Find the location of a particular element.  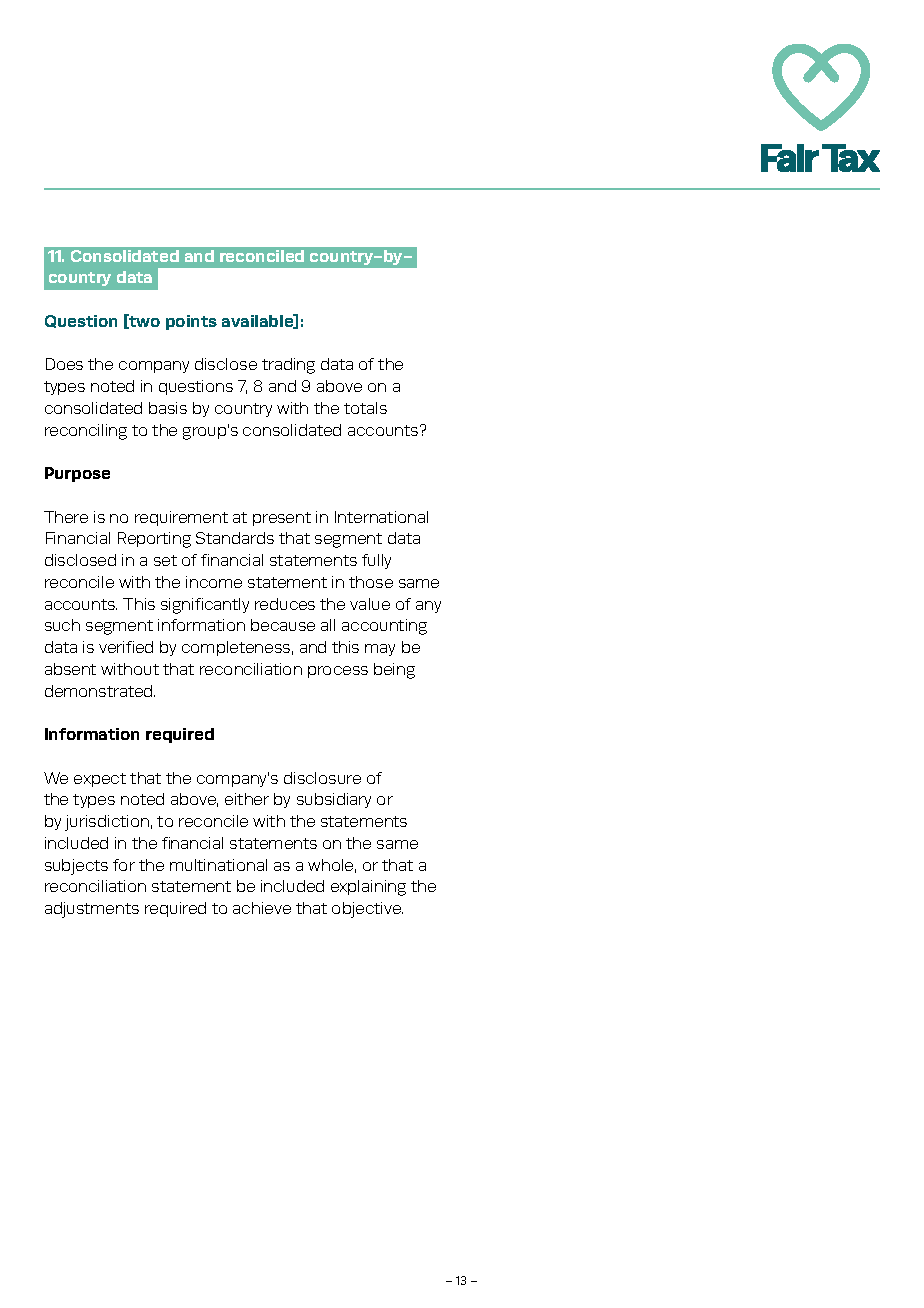

points is located at coordinates (191, 322).
